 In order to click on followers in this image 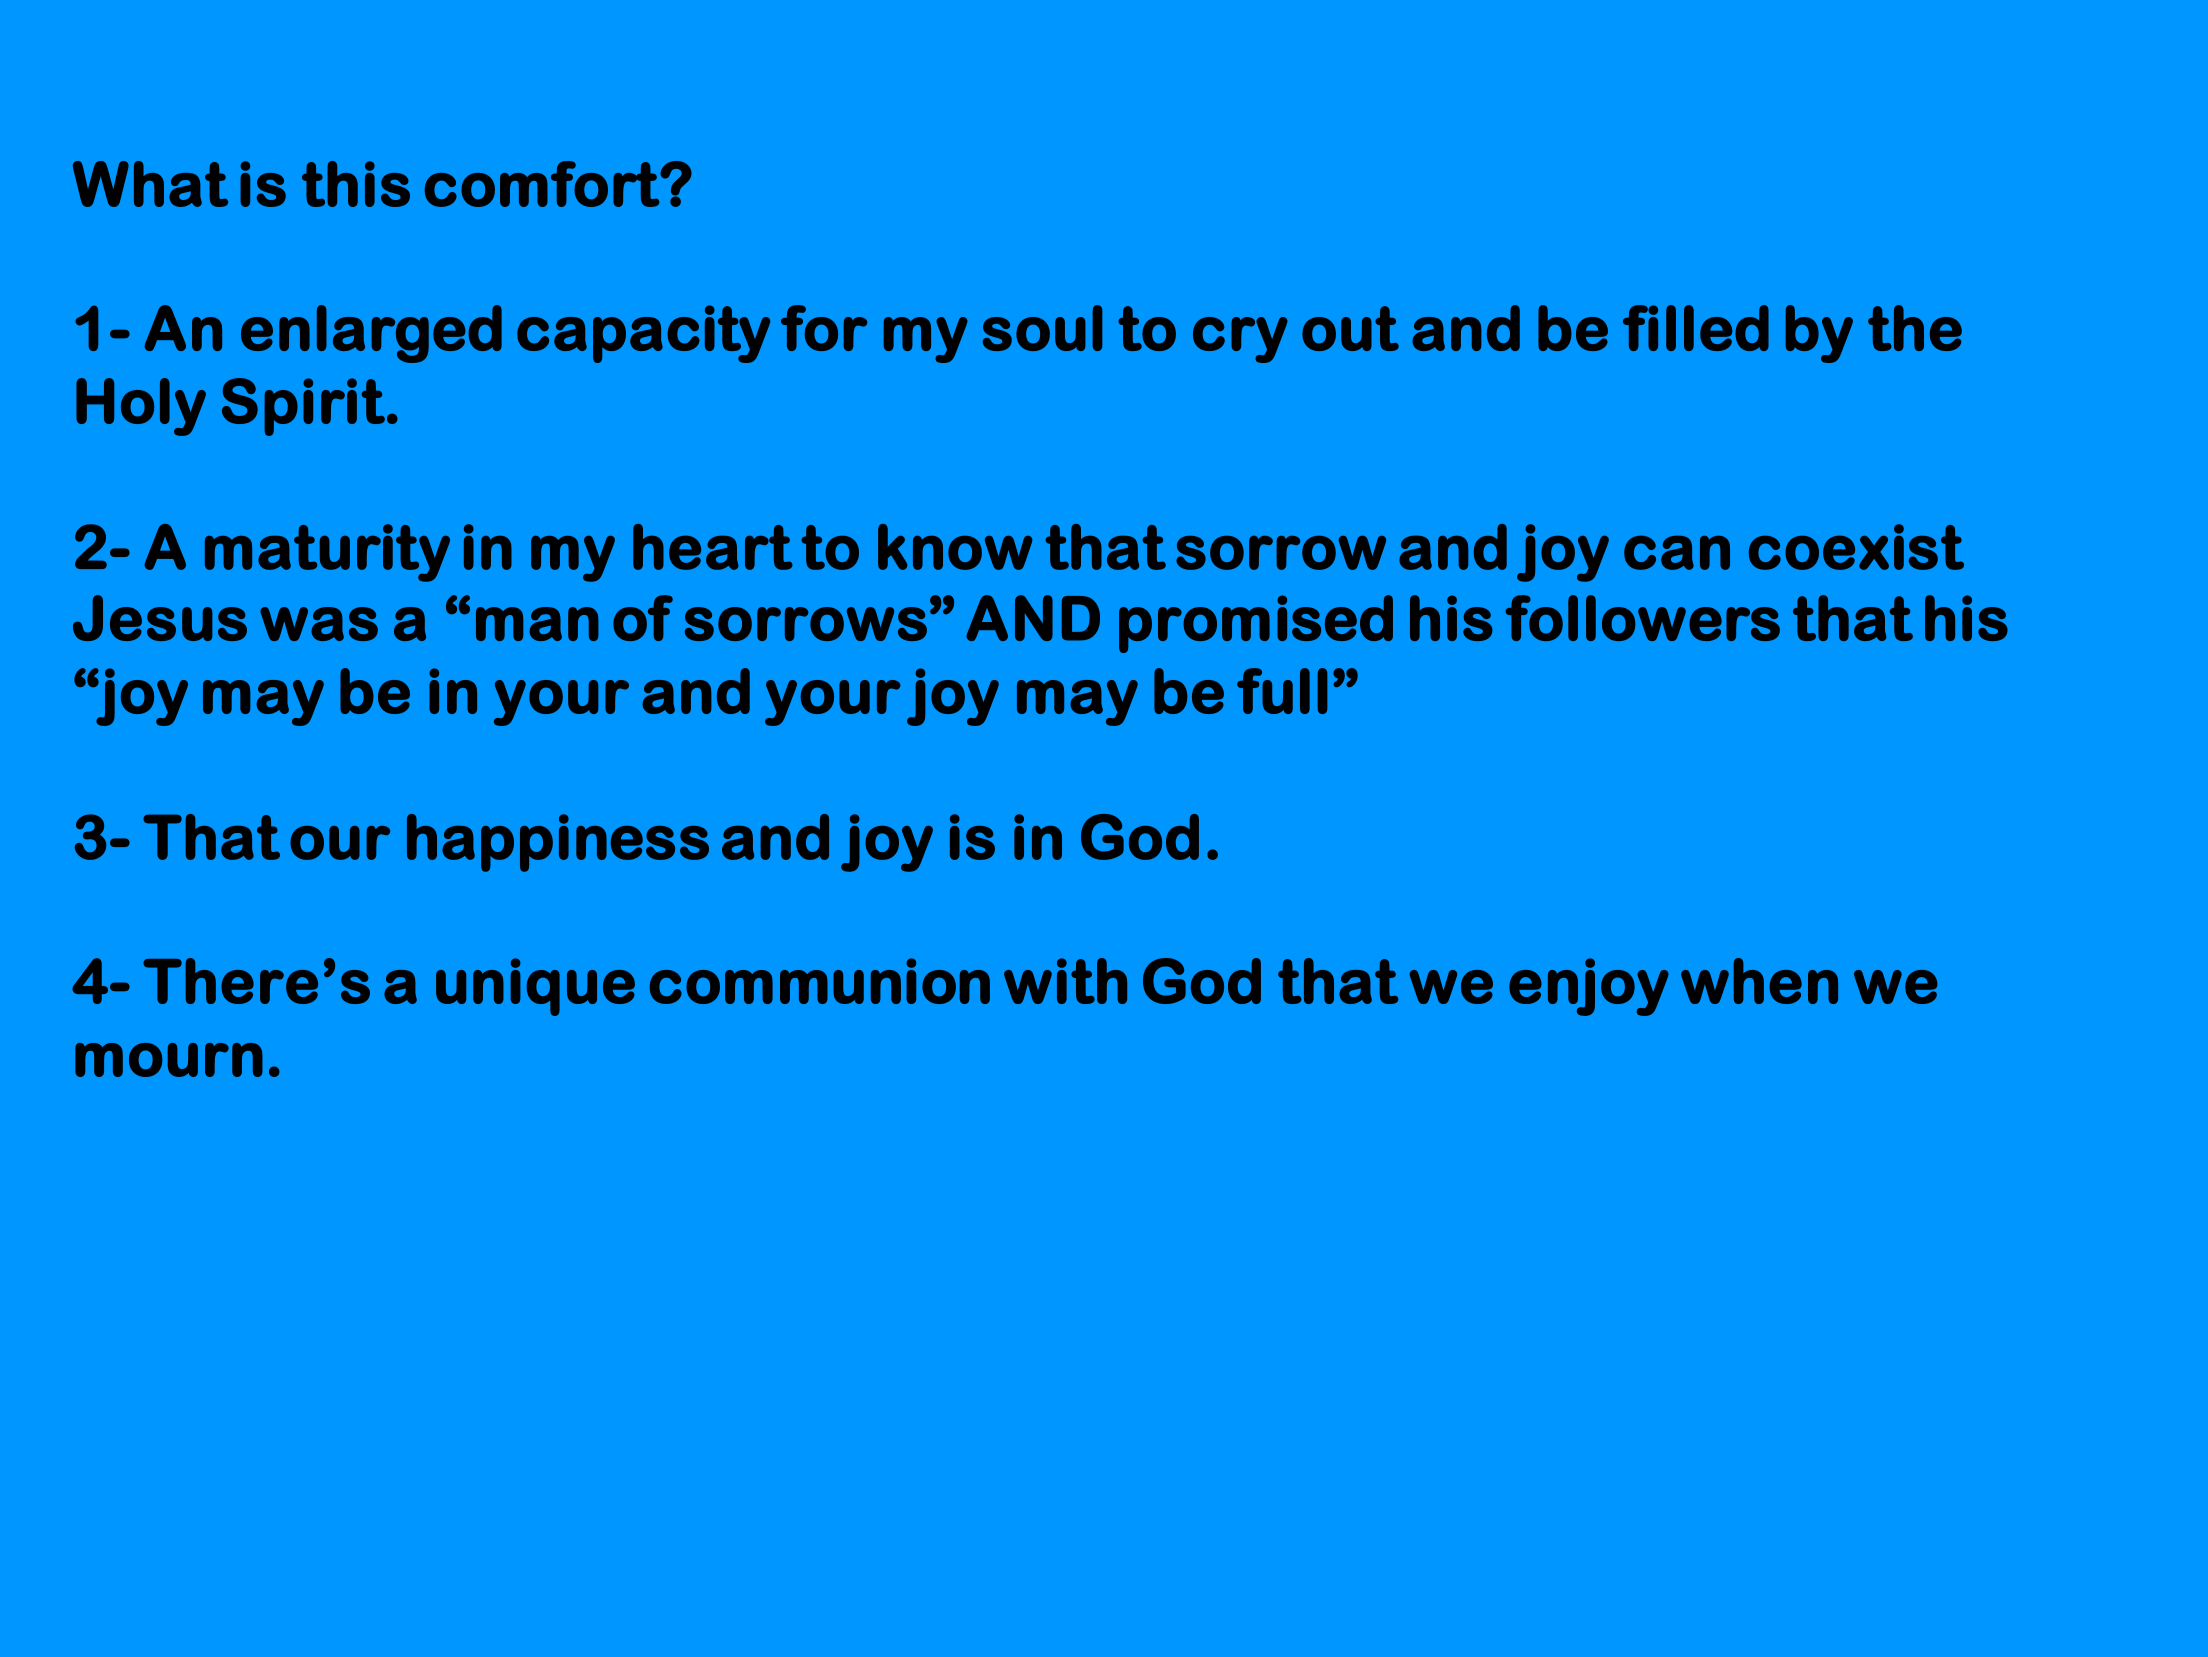, I will do `click(1642, 618)`.
